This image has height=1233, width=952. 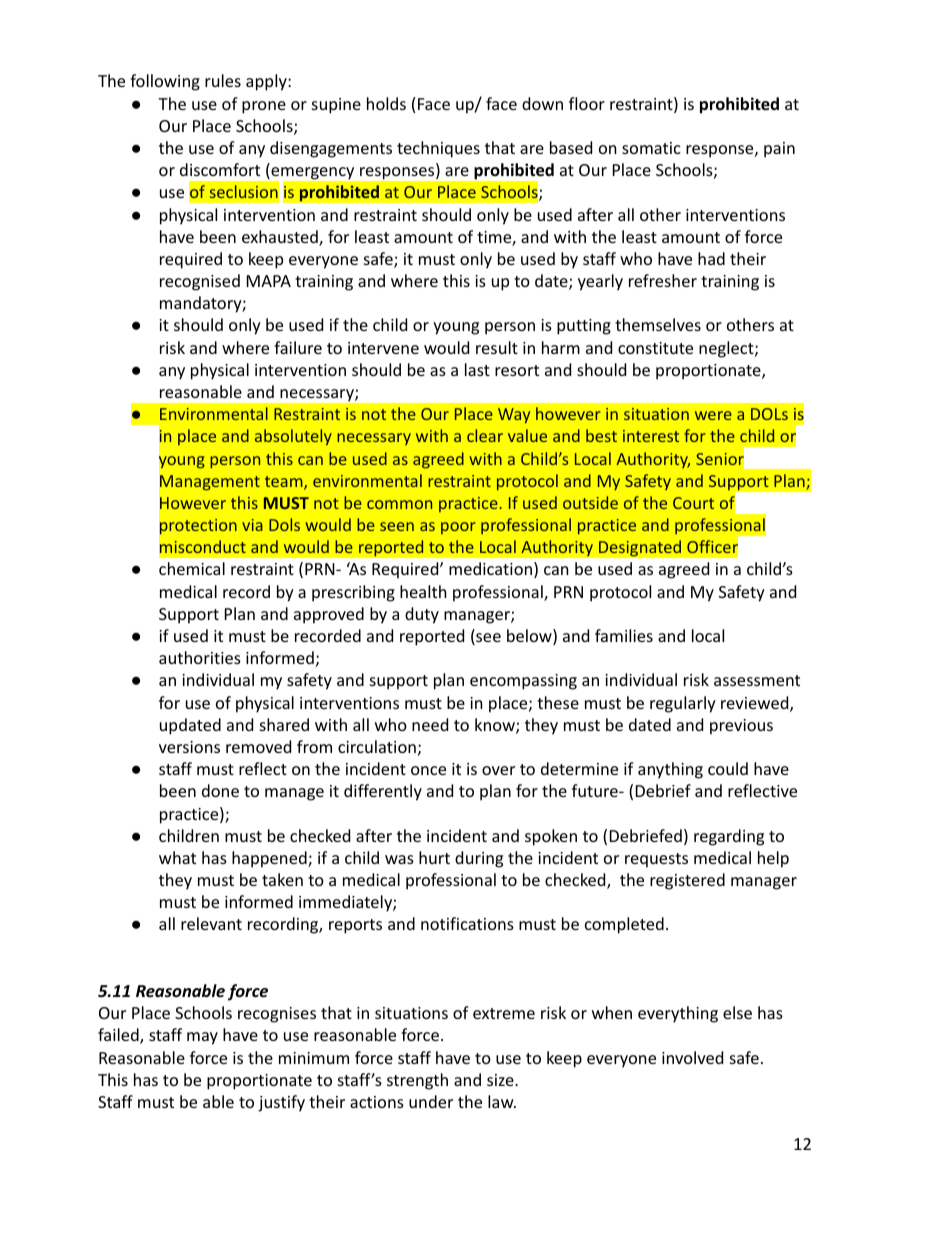 I want to click on health, so click(x=423, y=591).
